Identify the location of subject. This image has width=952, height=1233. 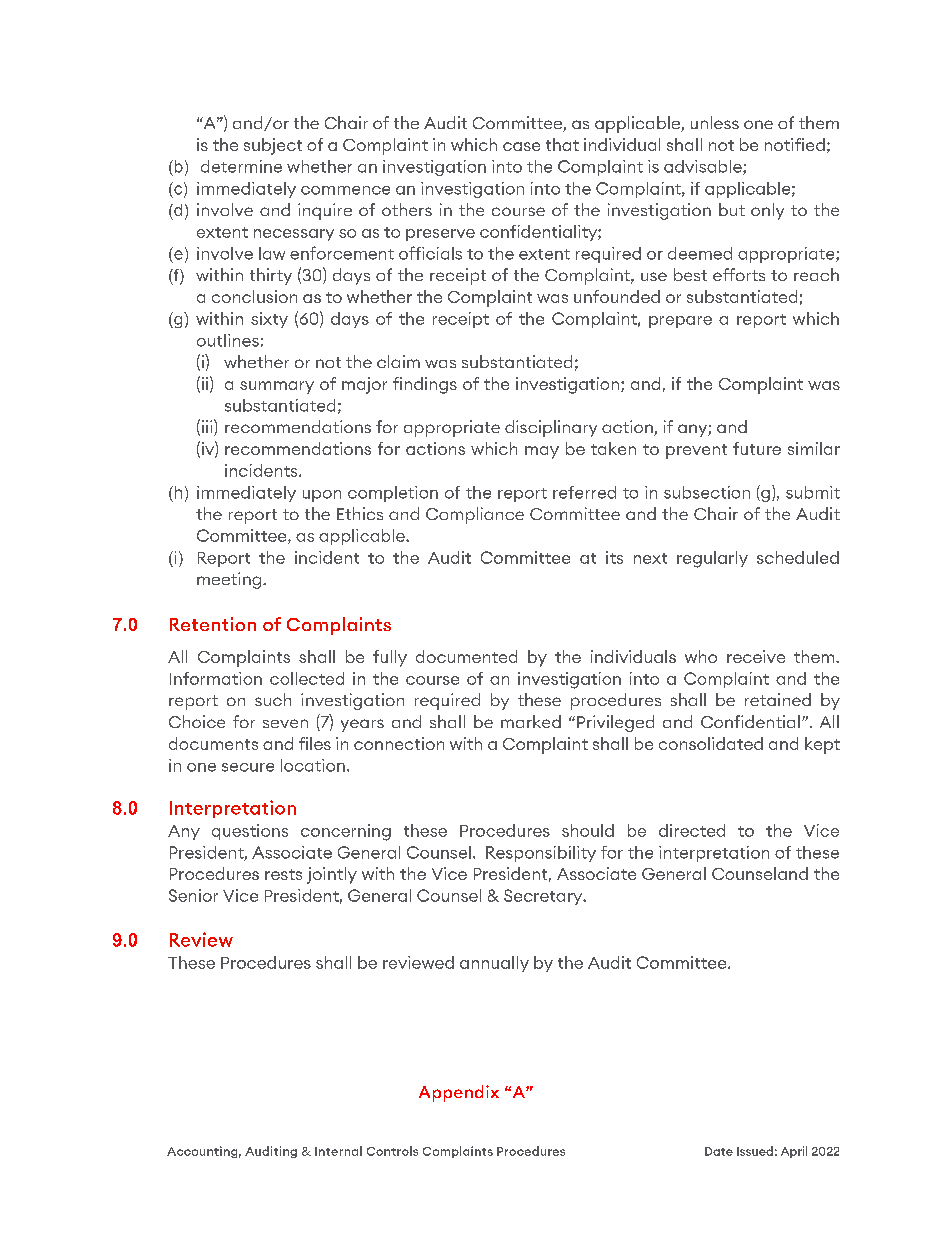
(273, 146).
